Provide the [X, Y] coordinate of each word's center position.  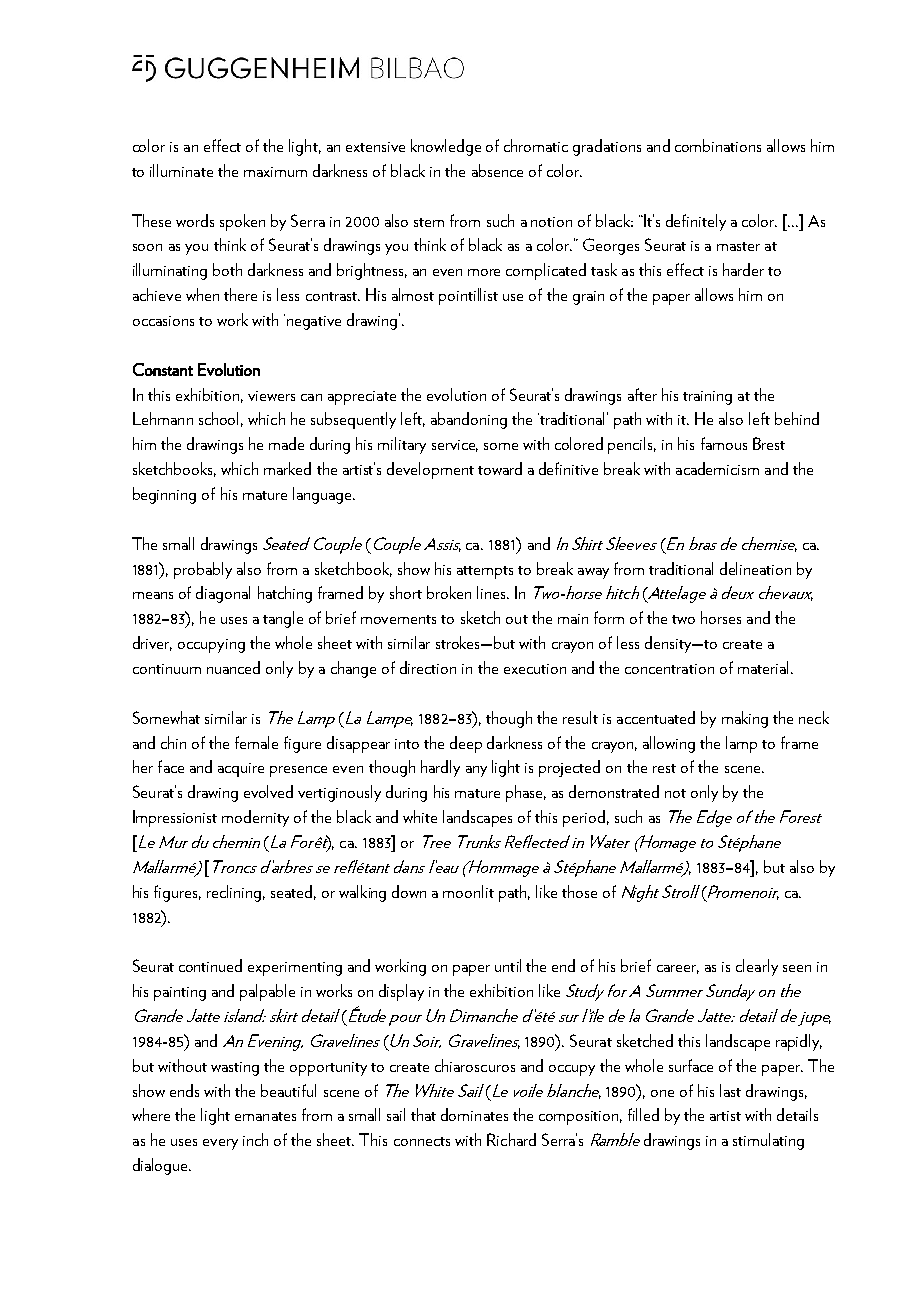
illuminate [181, 170]
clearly [757, 967]
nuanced [233, 667]
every [220, 1144]
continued [210, 965]
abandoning [469, 420]
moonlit [468, 891]
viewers [271, 396]
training [707, 398]
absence [497, 170]
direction [428, 667]
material [763, 667]
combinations [718, 145]
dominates [474, 1114]
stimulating [768, 1141]
